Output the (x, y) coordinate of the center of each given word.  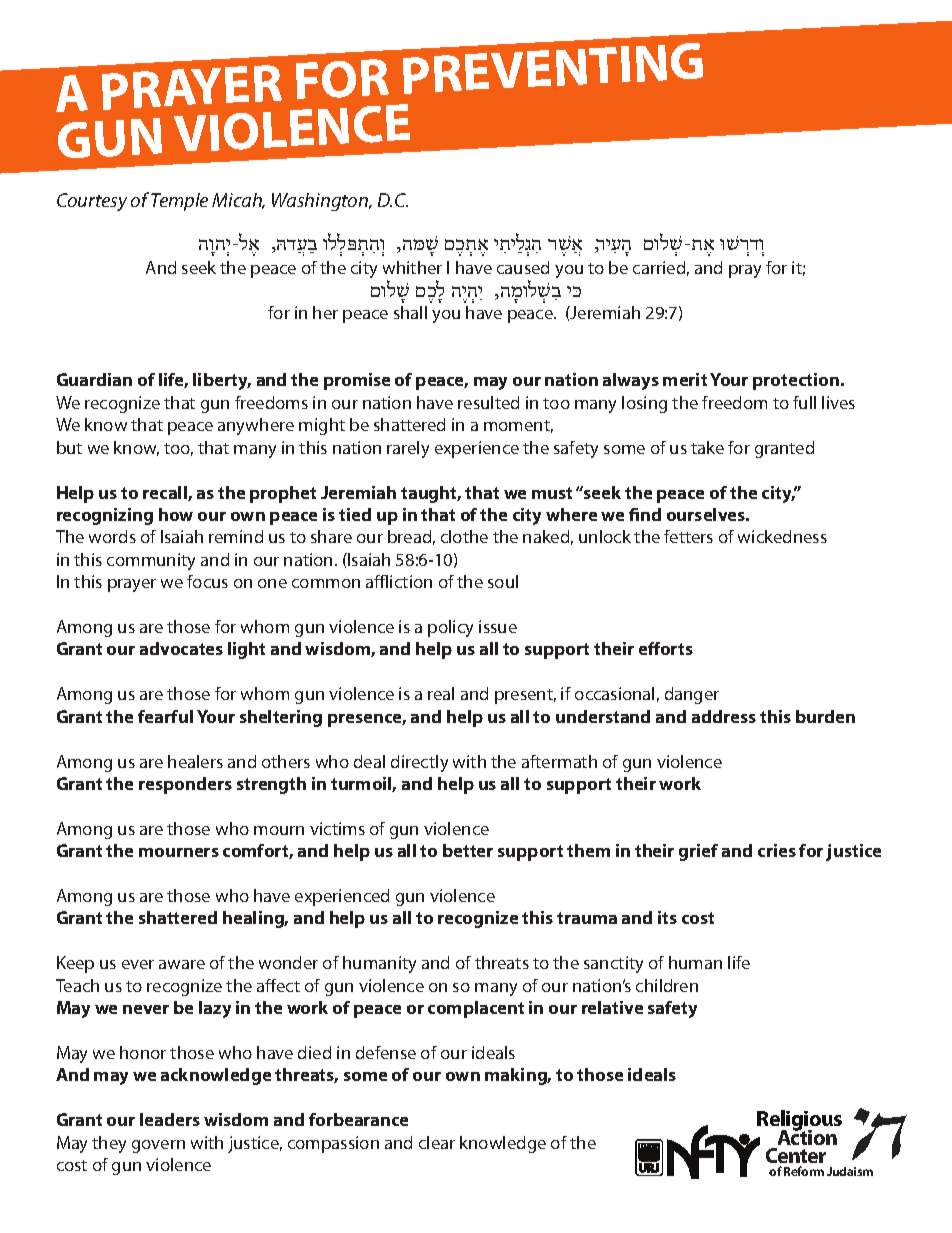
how (176, 514)
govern (158, 1146)
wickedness (782, 536)
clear (437, 1142)
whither (412, 267)
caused (523, 267)
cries (777, 850)
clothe (464, 536)
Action (807, 1136)
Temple (179, 202)
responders (185, 785)
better (468, 850)
